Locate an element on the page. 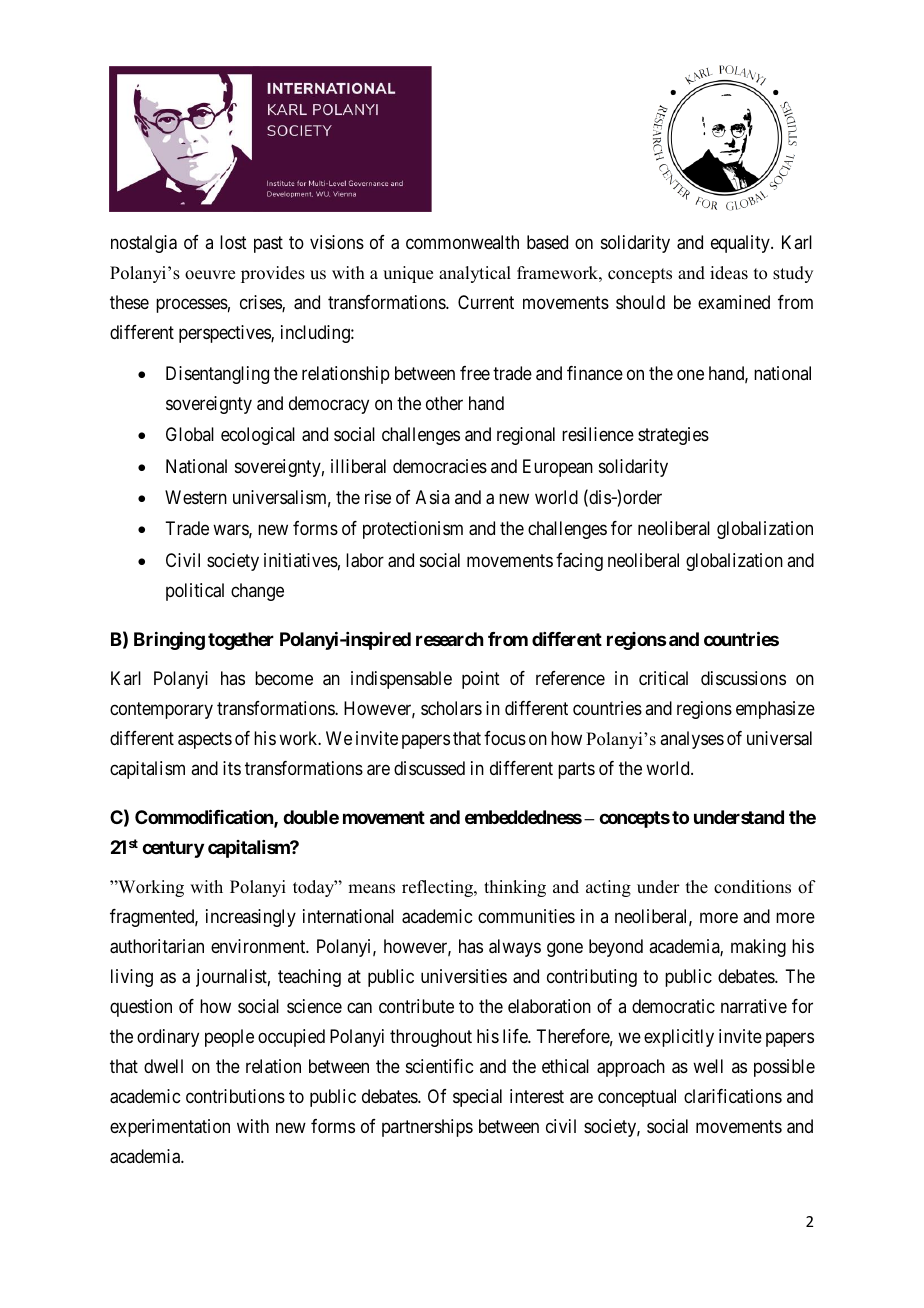  conditions is located at coordinates (752, 887).
